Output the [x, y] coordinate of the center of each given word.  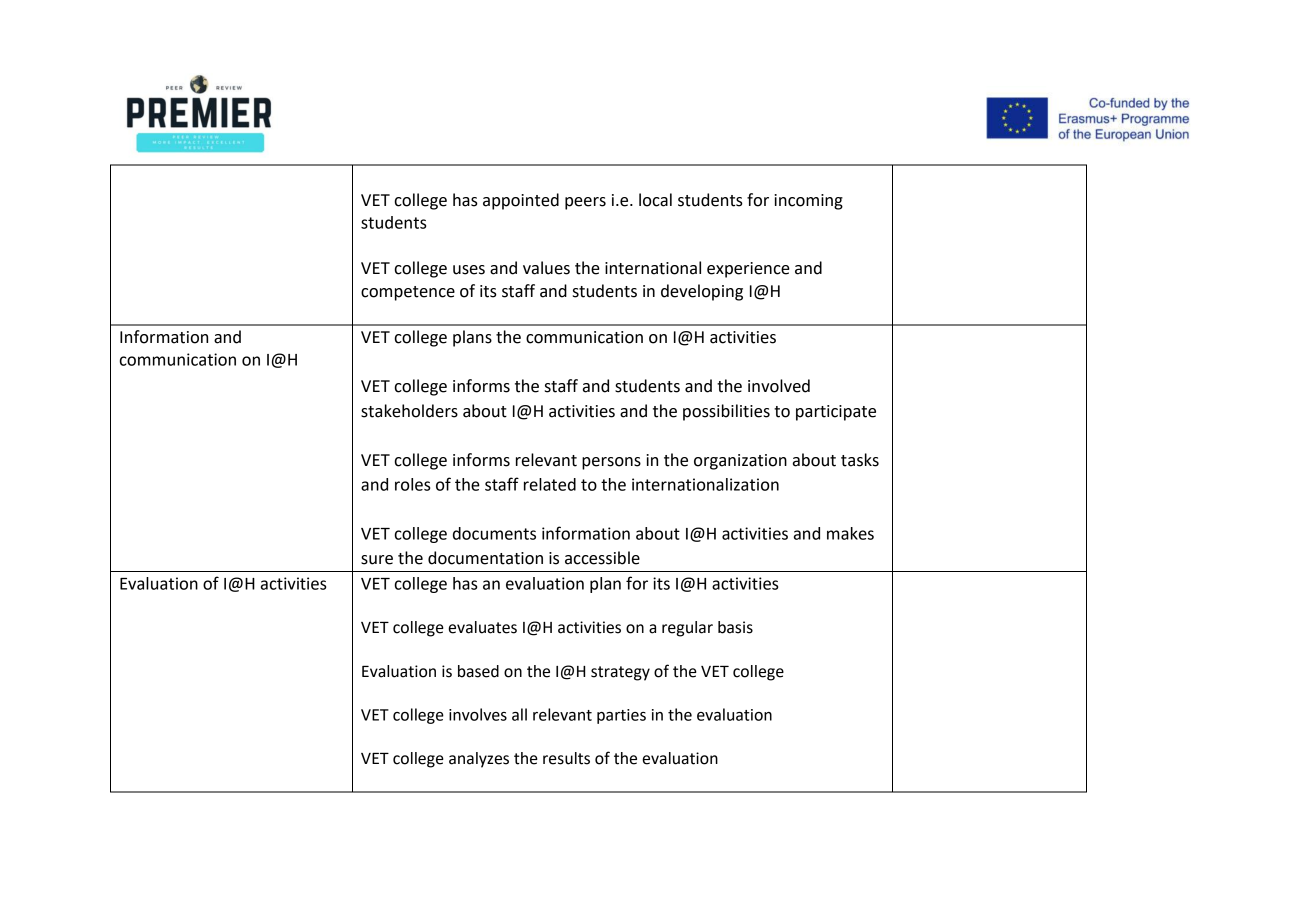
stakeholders [409, 411]
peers [585, 203]
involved [779, 386]
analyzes [479, 760]
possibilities [726, 412]
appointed [521, 201]
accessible [602, 558]
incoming [808, 202]
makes [850, 533]
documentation [485, 558]
